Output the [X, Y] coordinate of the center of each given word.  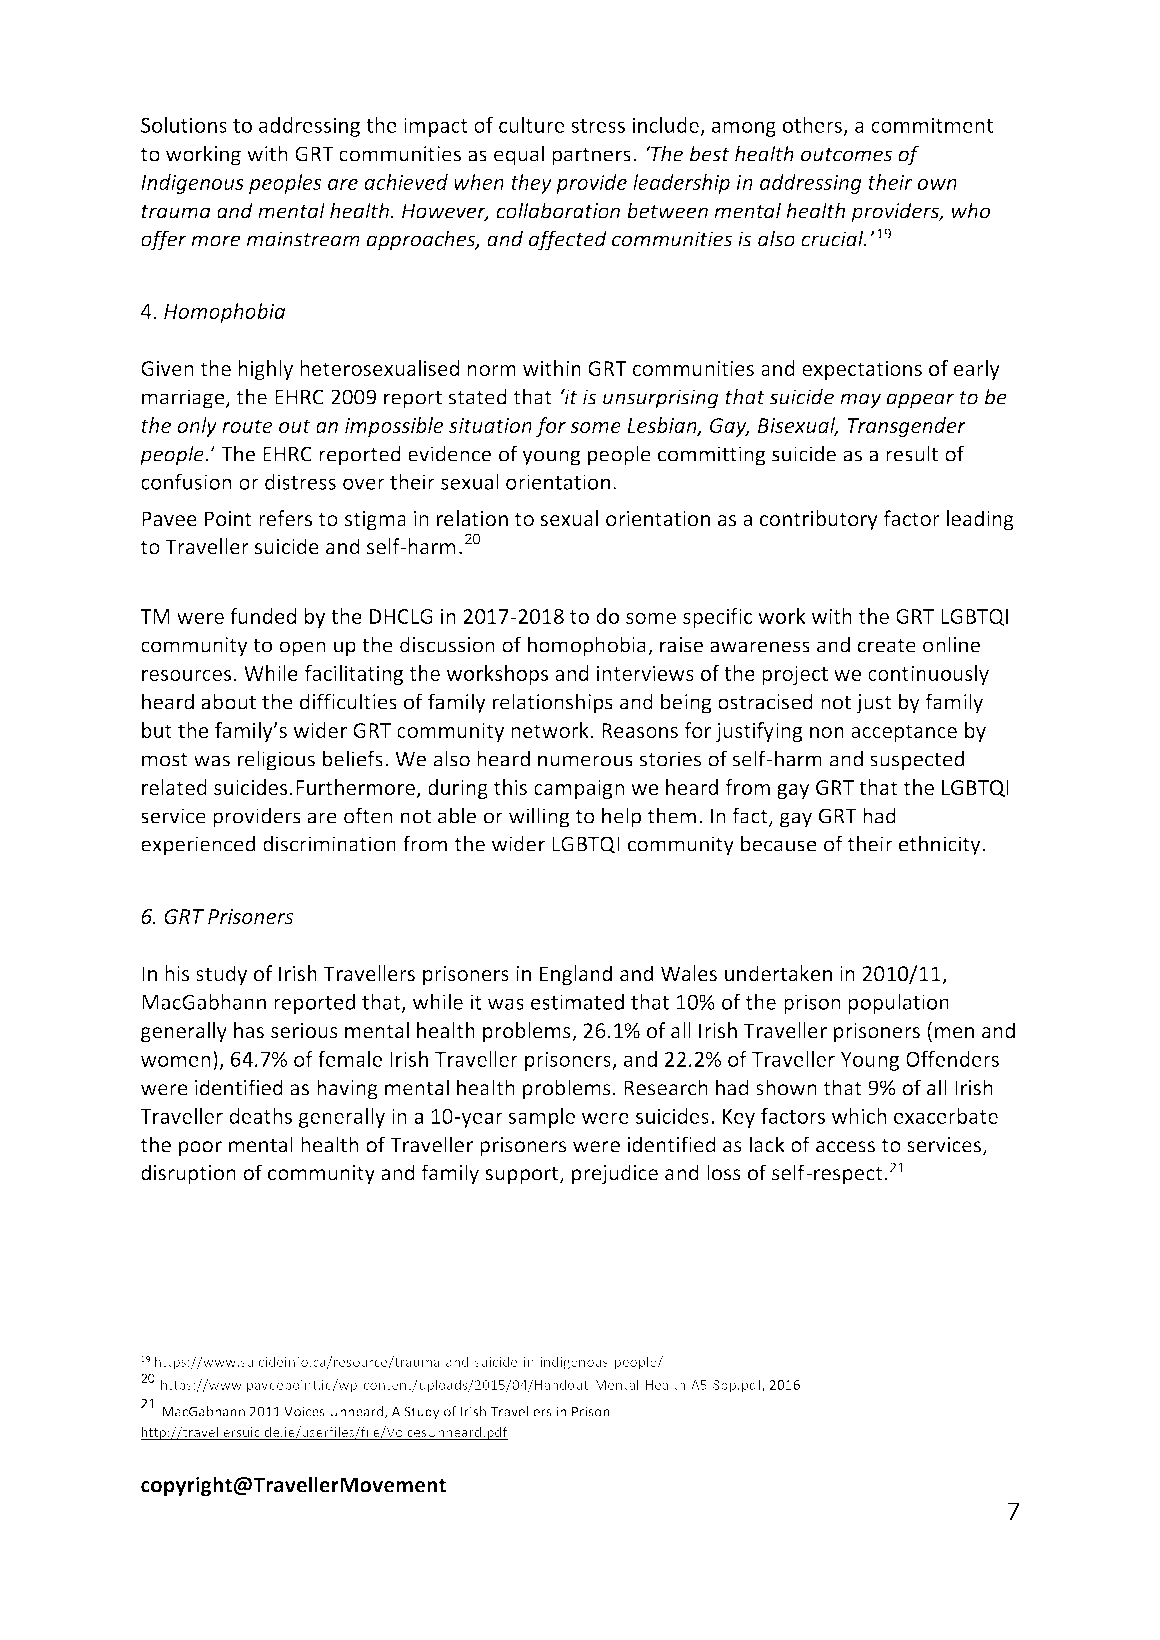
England [576, 975]
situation [490, 425]
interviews [645, 673]
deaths [260, 1116]
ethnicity [941, 845]
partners [591, 156]
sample [542, 1118]
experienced [198, 845]
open [302, 649]
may [860, 401]
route [247, 426]
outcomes [846, 154]
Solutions [184, 125]
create [886, 645]
